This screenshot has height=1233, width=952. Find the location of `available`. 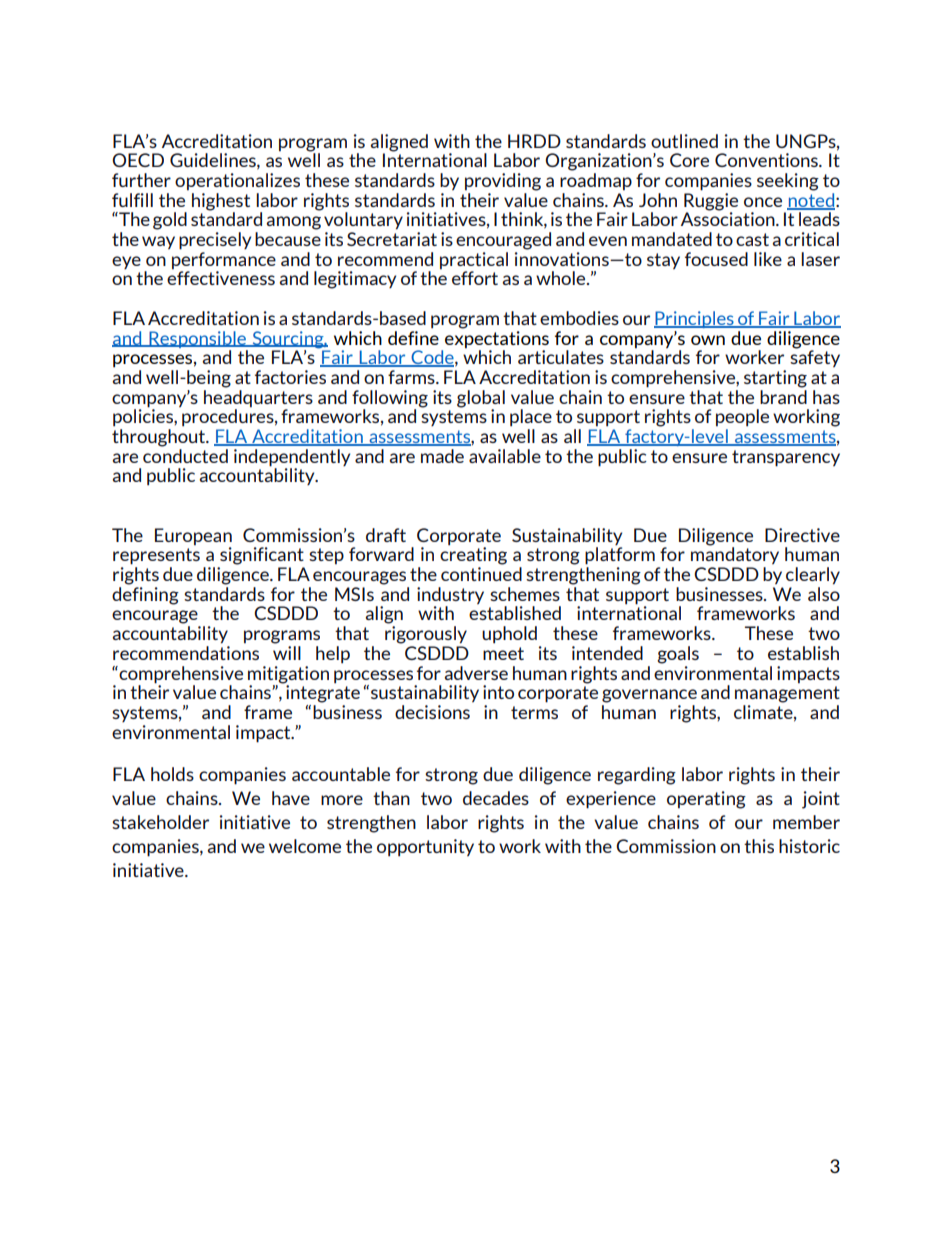

available is located at coordinates (505, 456).
